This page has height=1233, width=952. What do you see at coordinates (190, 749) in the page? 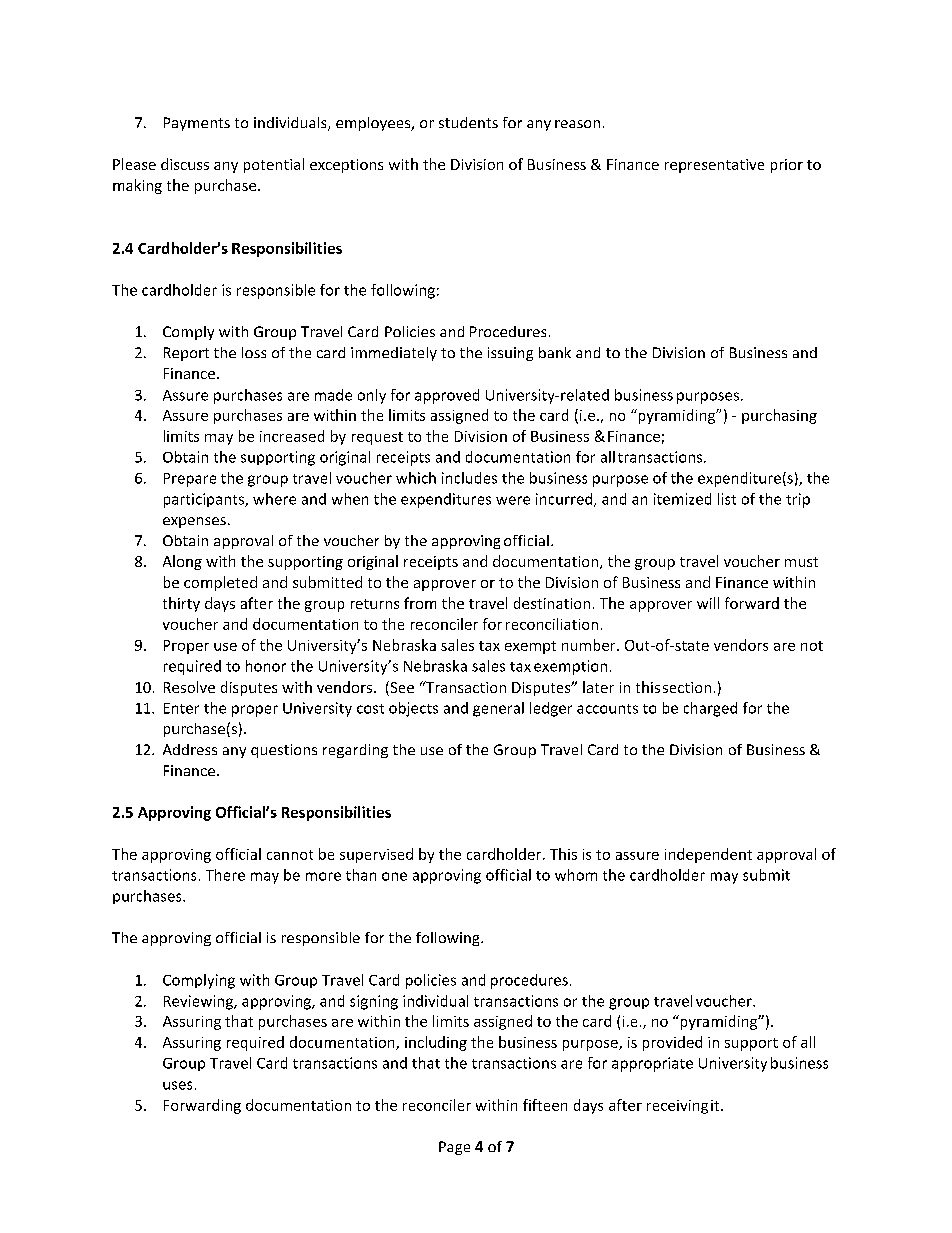
I see `Address` at bounding box center [190, 749].
